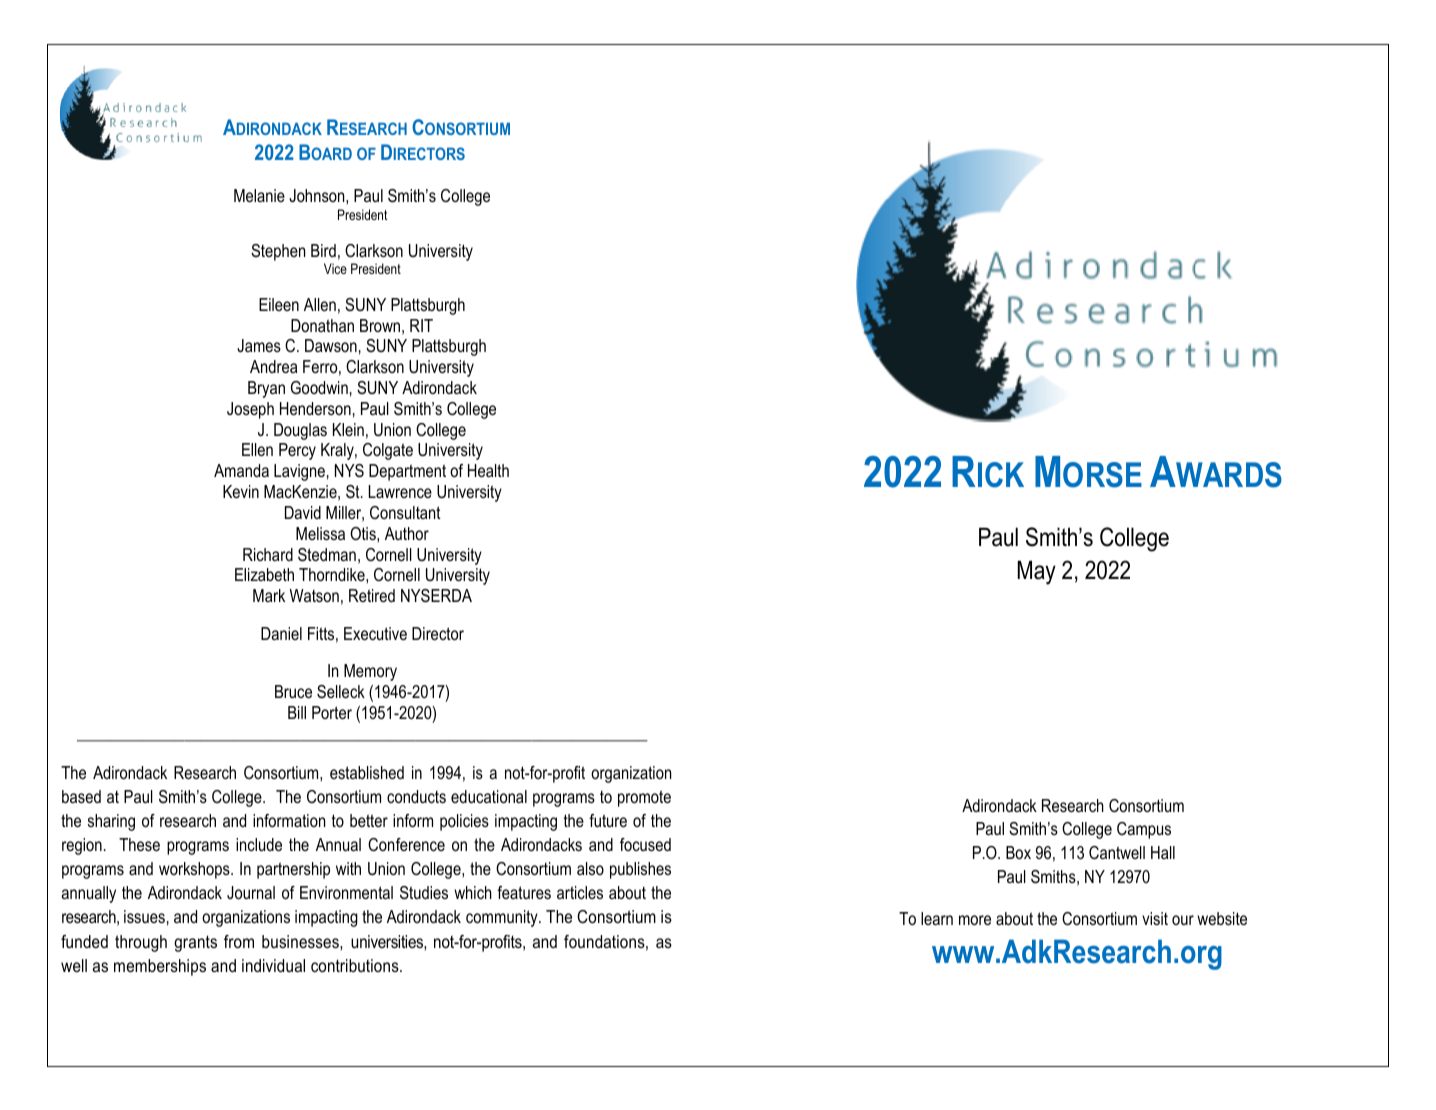  What do you see at coordinates (318, 195) in the screenshot?
I see `Johnson` at bounding box center [318, 195].
